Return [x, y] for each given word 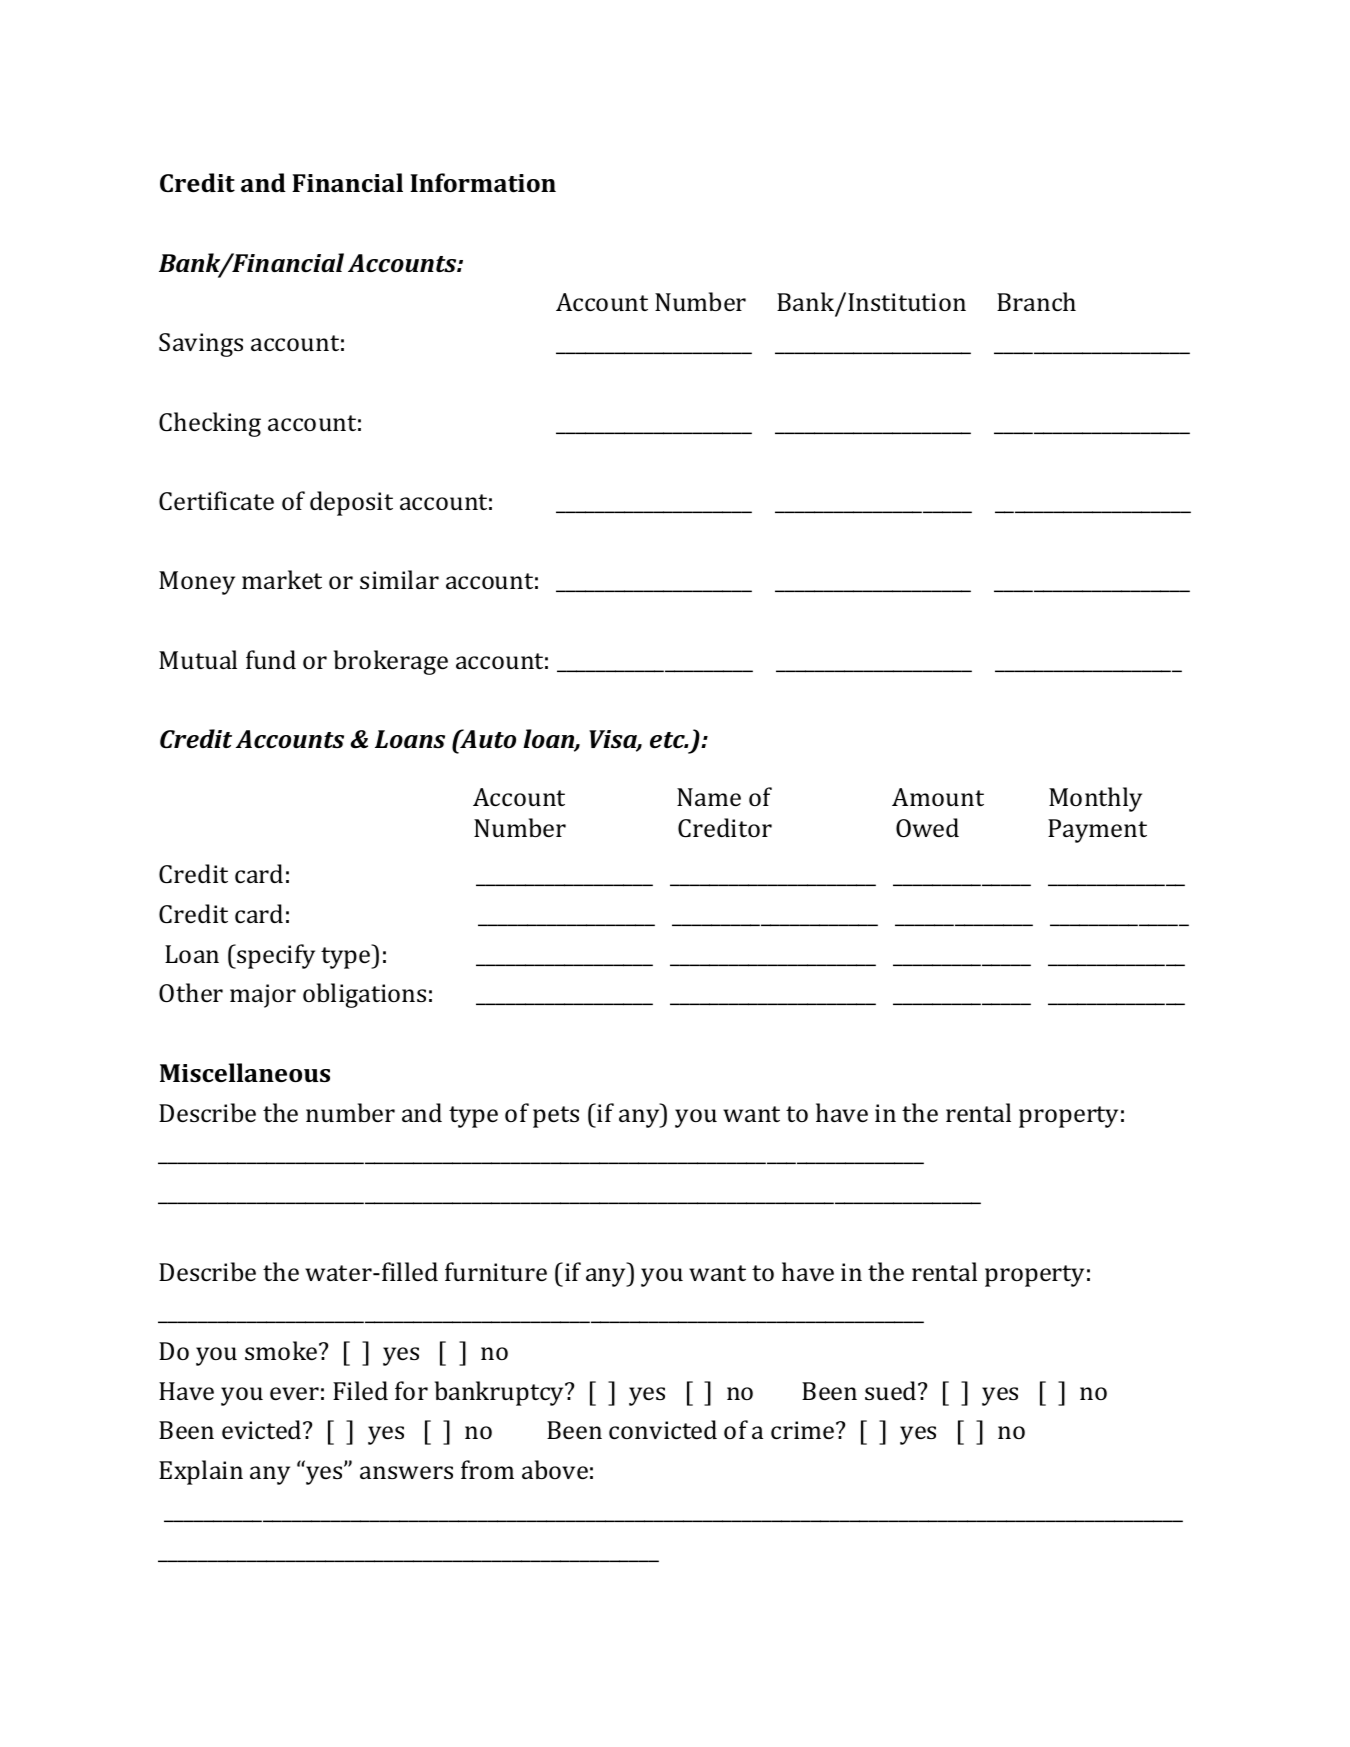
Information [483, 182]
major [263, 996]
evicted [263, 1429]
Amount [938, 797]
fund [271, 659]
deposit [351, 503]
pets [556, 1117]
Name [709, 797]
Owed [927, 827]
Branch [1036, 301]
